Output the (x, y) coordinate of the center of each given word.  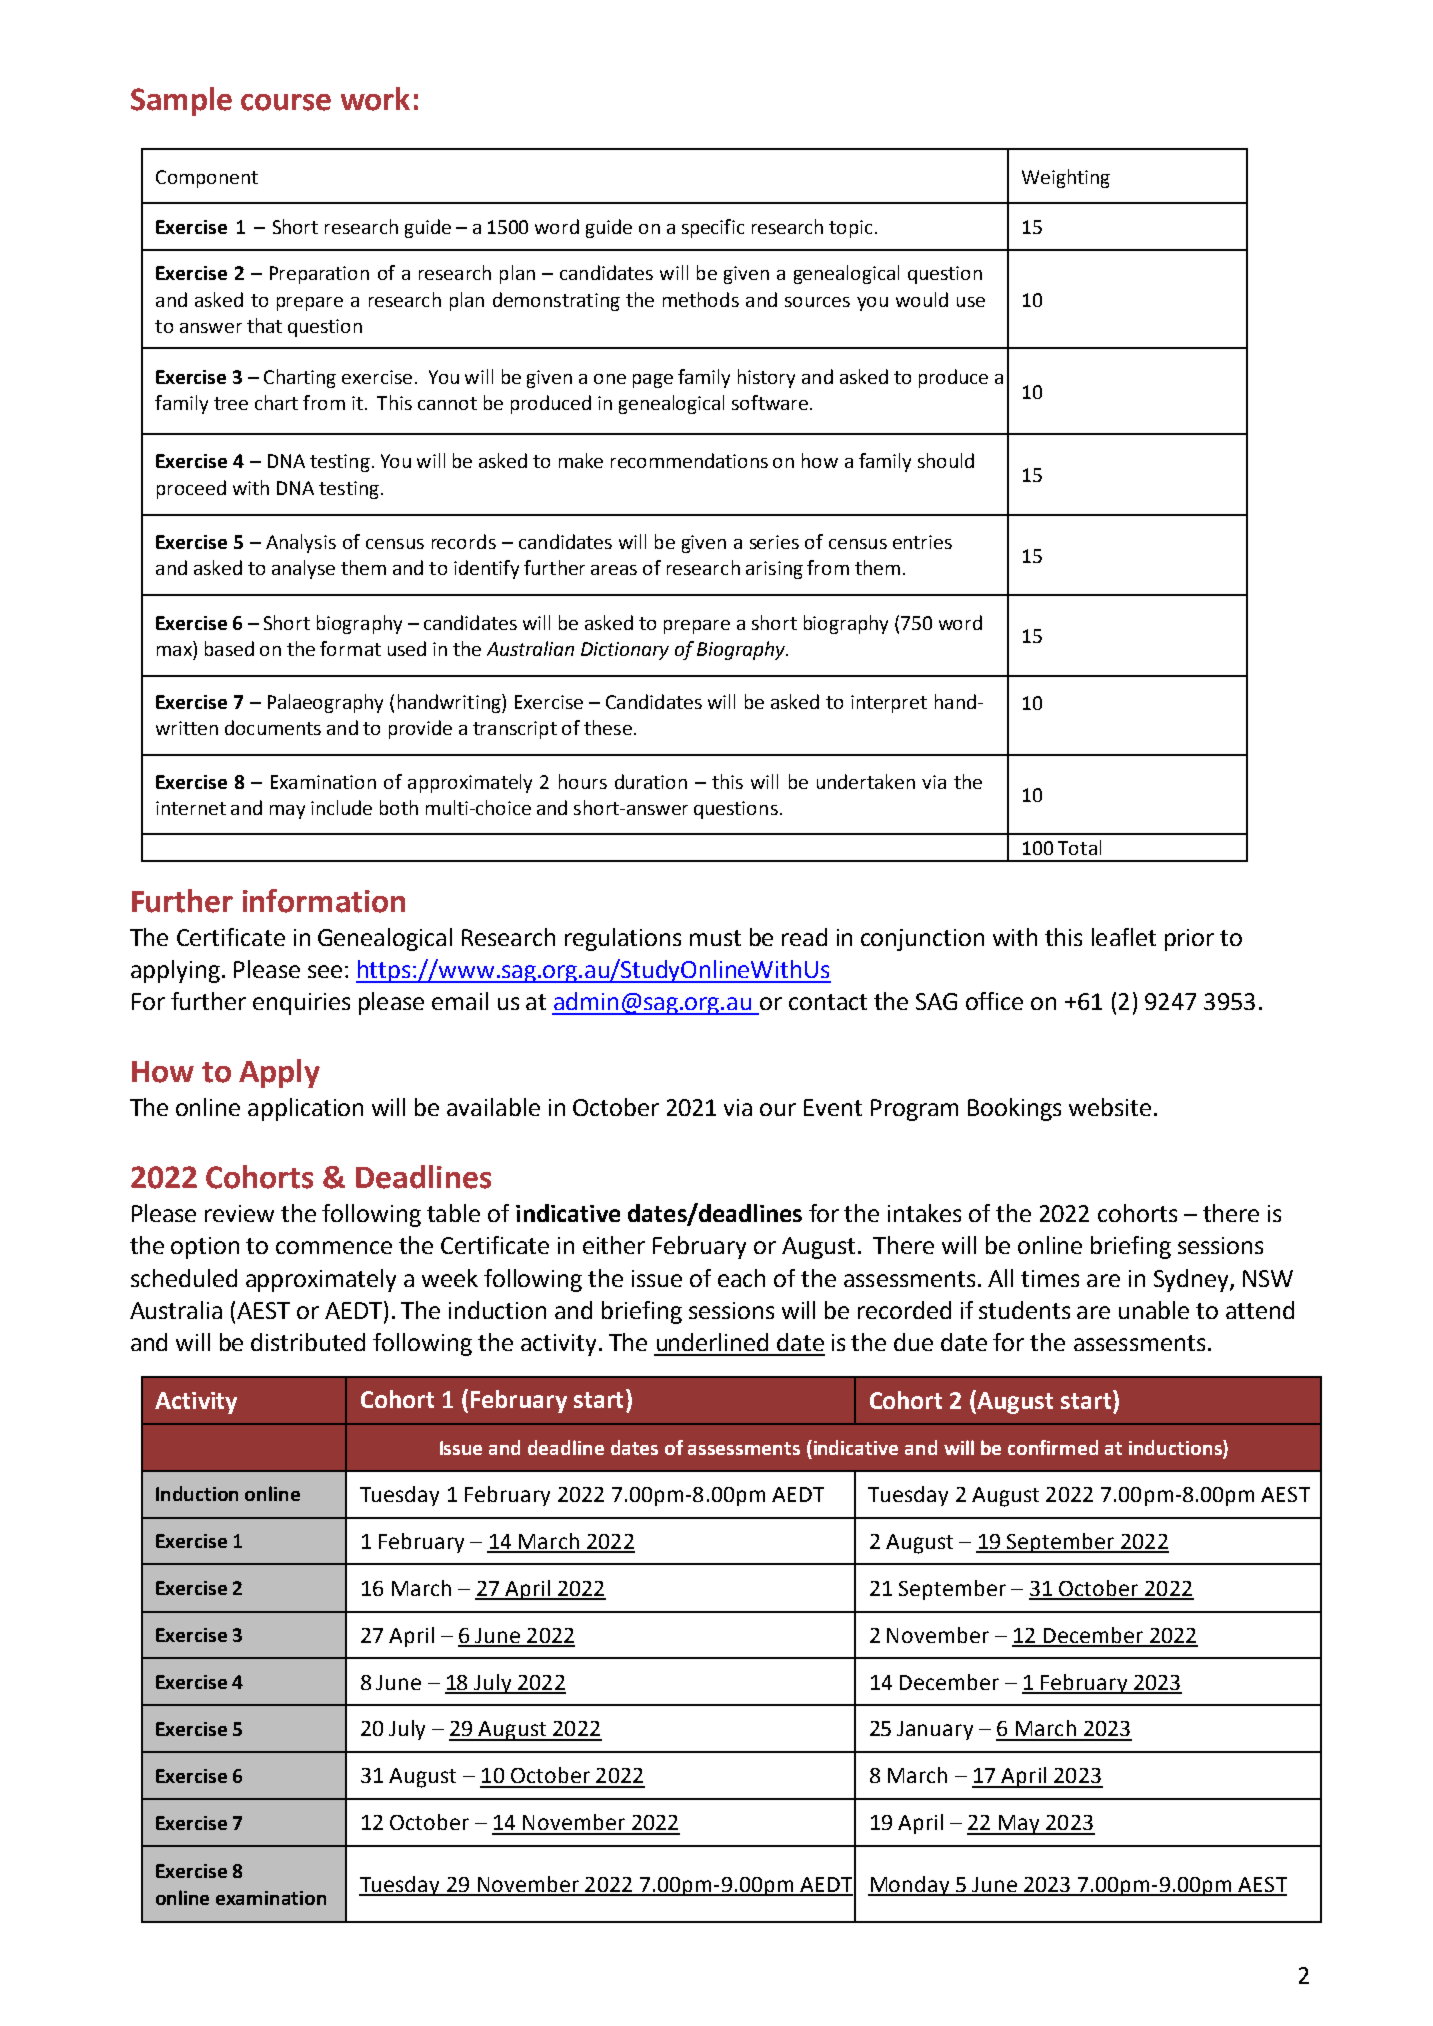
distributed (308, 1342)
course (286, 102)
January (935, 1730)
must (715, 938)
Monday (910, 1886)
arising (774, 570)
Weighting (1066, 178)
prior (1189, 940)
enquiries (301, 1004)
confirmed (1053, 1447)
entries (922, 542)
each (741, 1278)
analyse (303, 569)
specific (713, 228)
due (913, 1342)
